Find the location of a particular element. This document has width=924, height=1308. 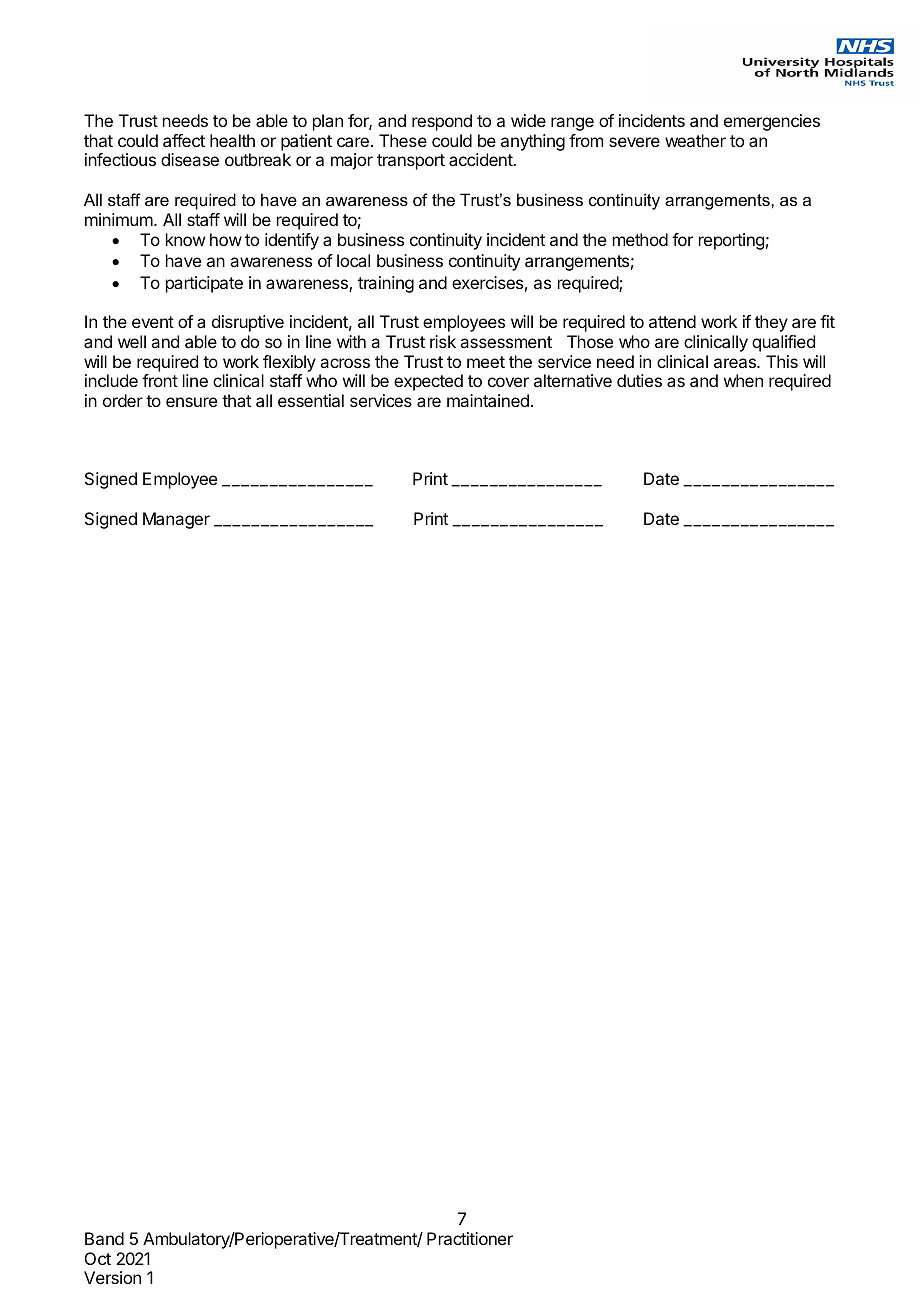

Manager is located at coordinates (176, 520).
